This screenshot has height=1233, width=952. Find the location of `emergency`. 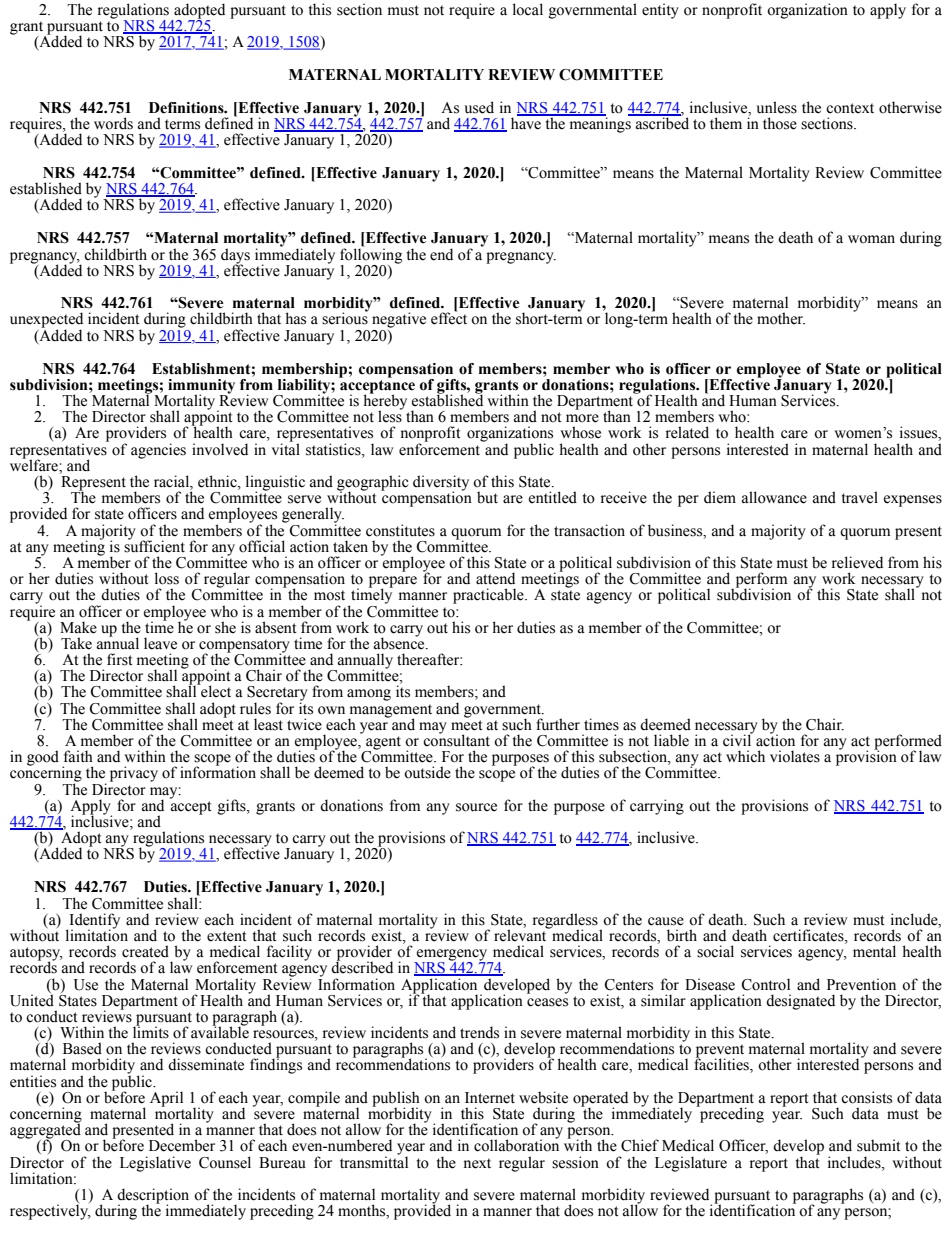

emergency is located at coordinates (452, 956).
